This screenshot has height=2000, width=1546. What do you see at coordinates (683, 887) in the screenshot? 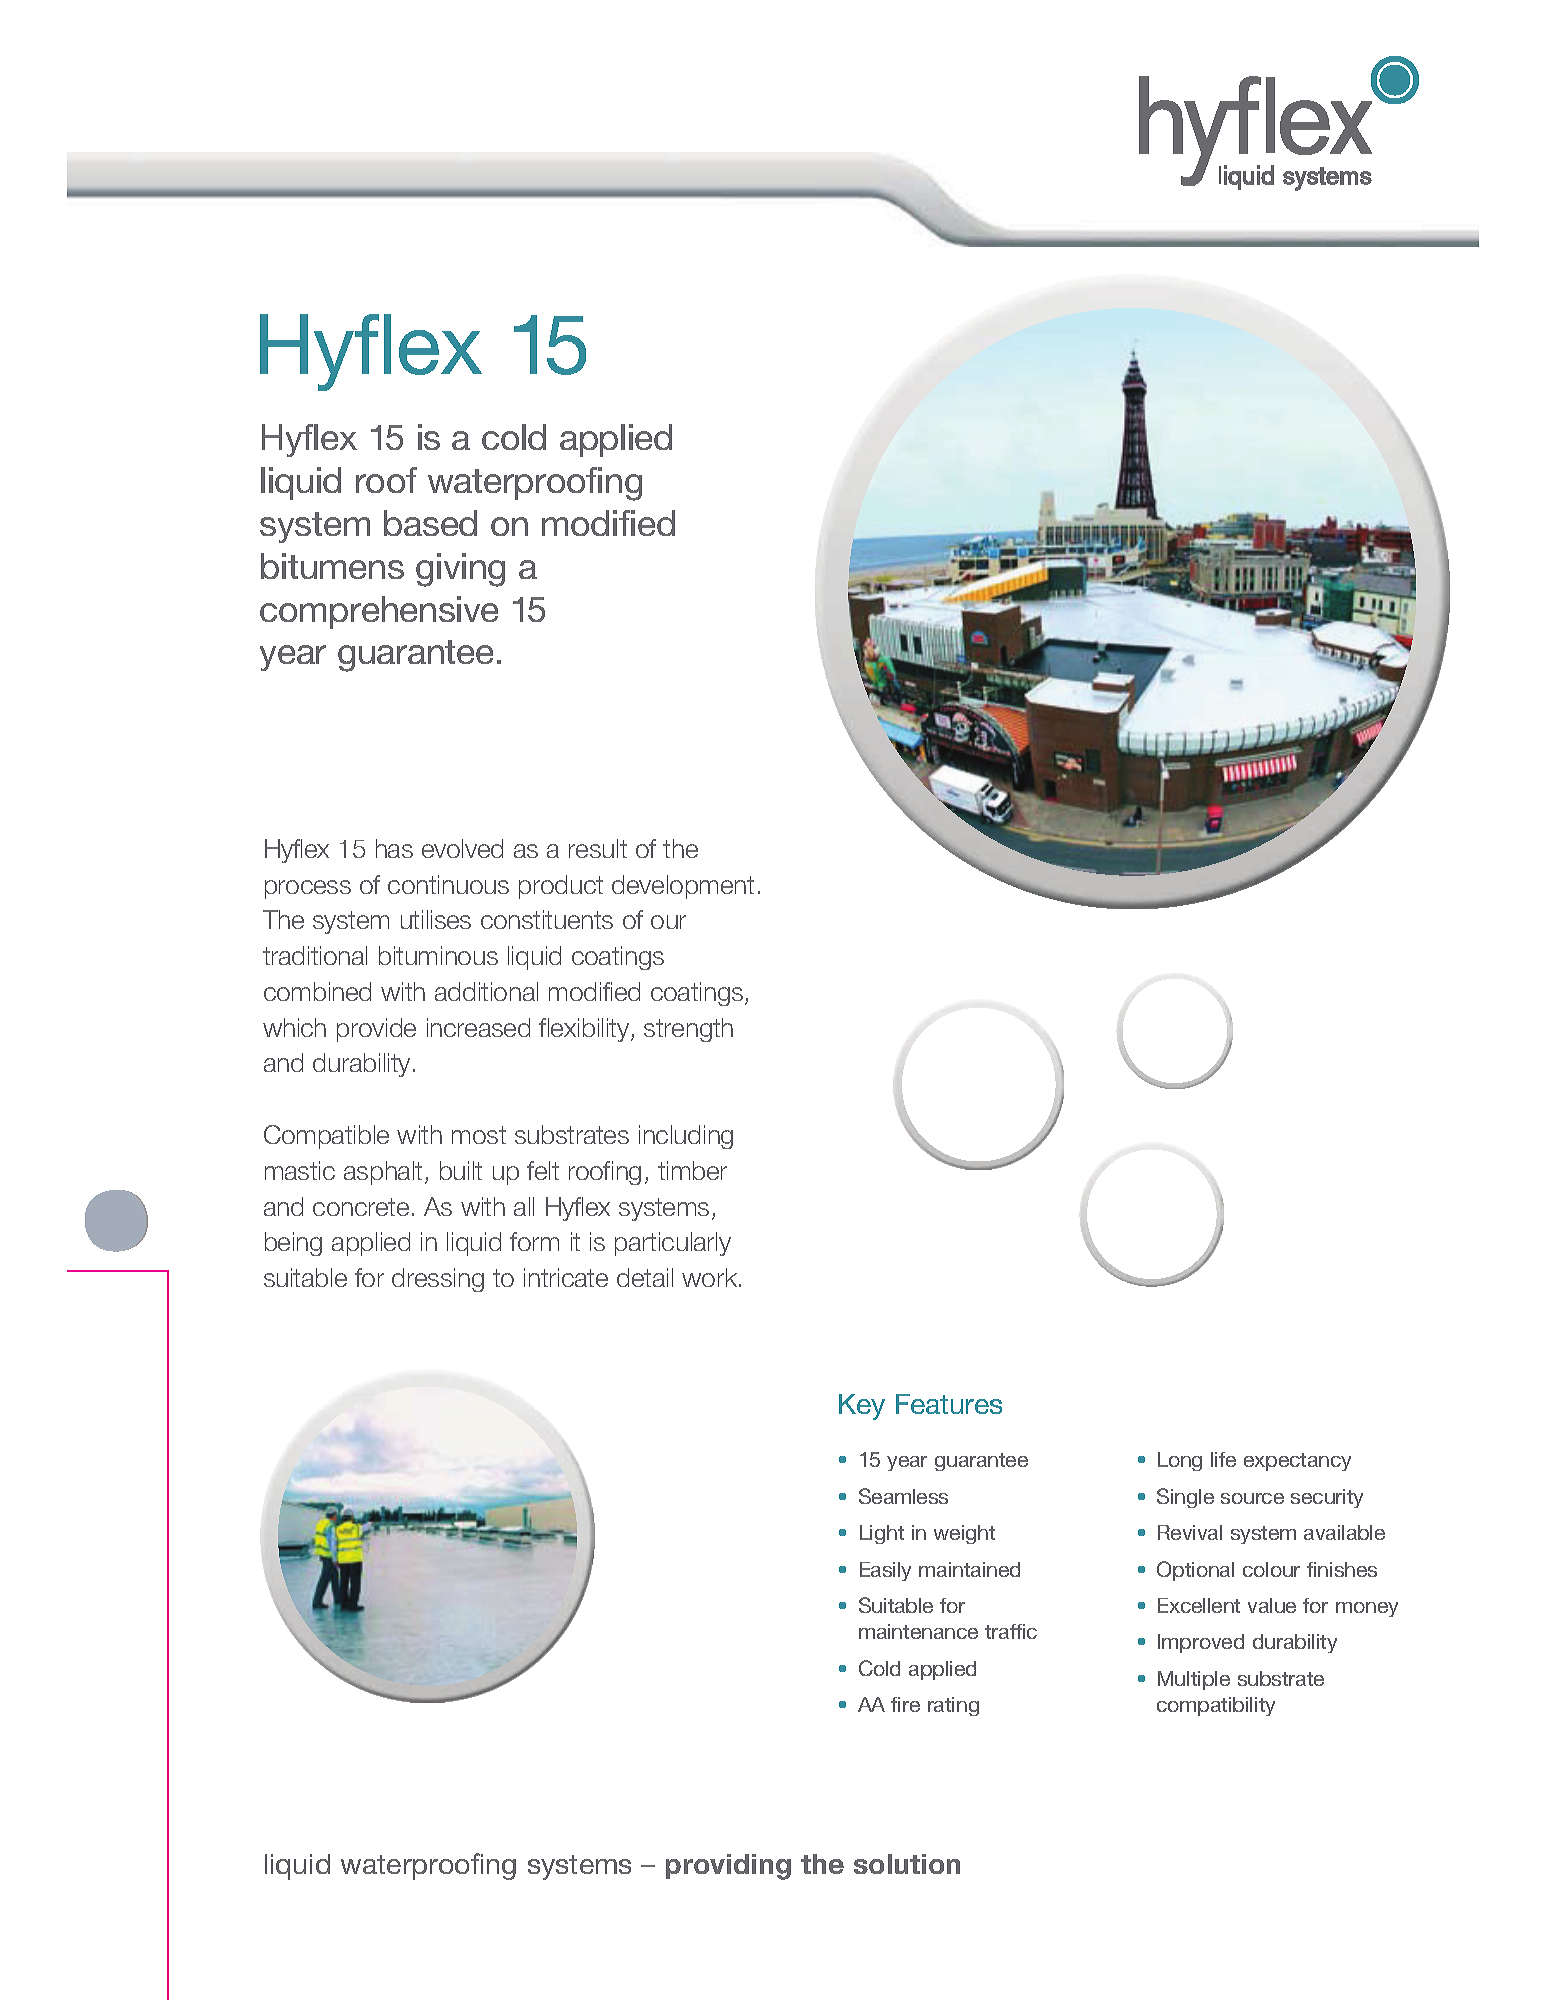
I see `development` at bounding box center [683, 887].
